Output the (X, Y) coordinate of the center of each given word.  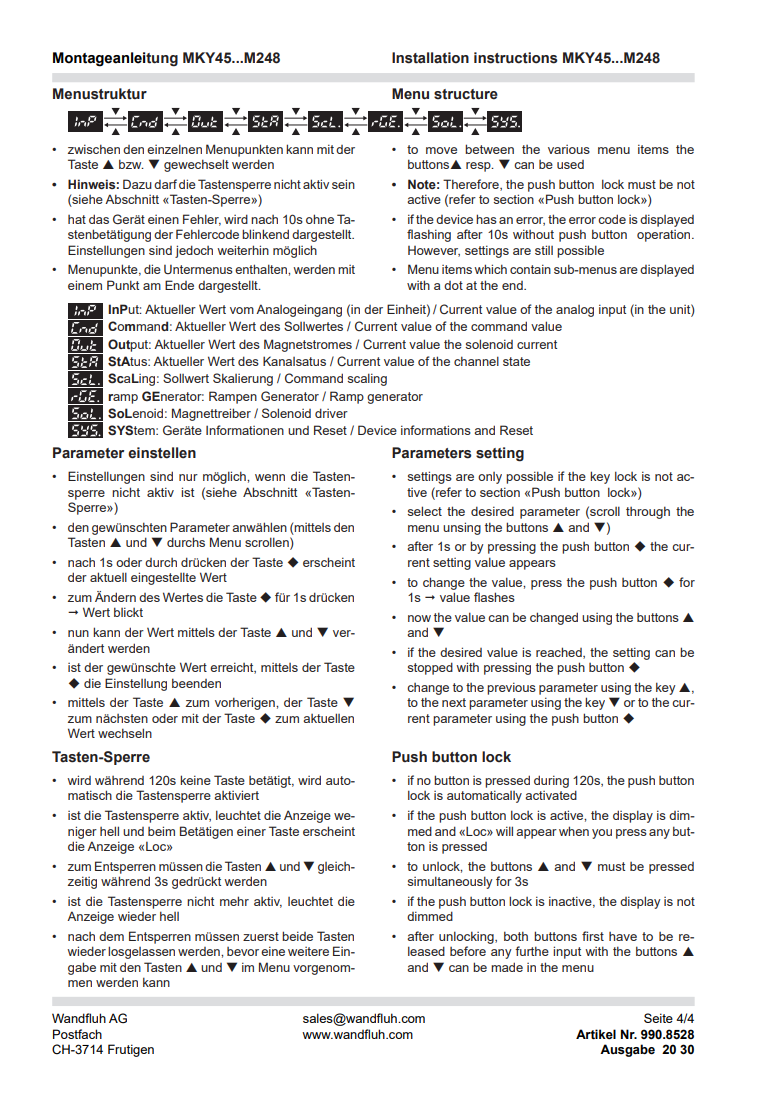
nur (188, 477)
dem (111, 936)
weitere (308, 951)
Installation (430, 58)
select (425, 511)
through (648, 512)
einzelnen (174, 149)
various (569, 149)
